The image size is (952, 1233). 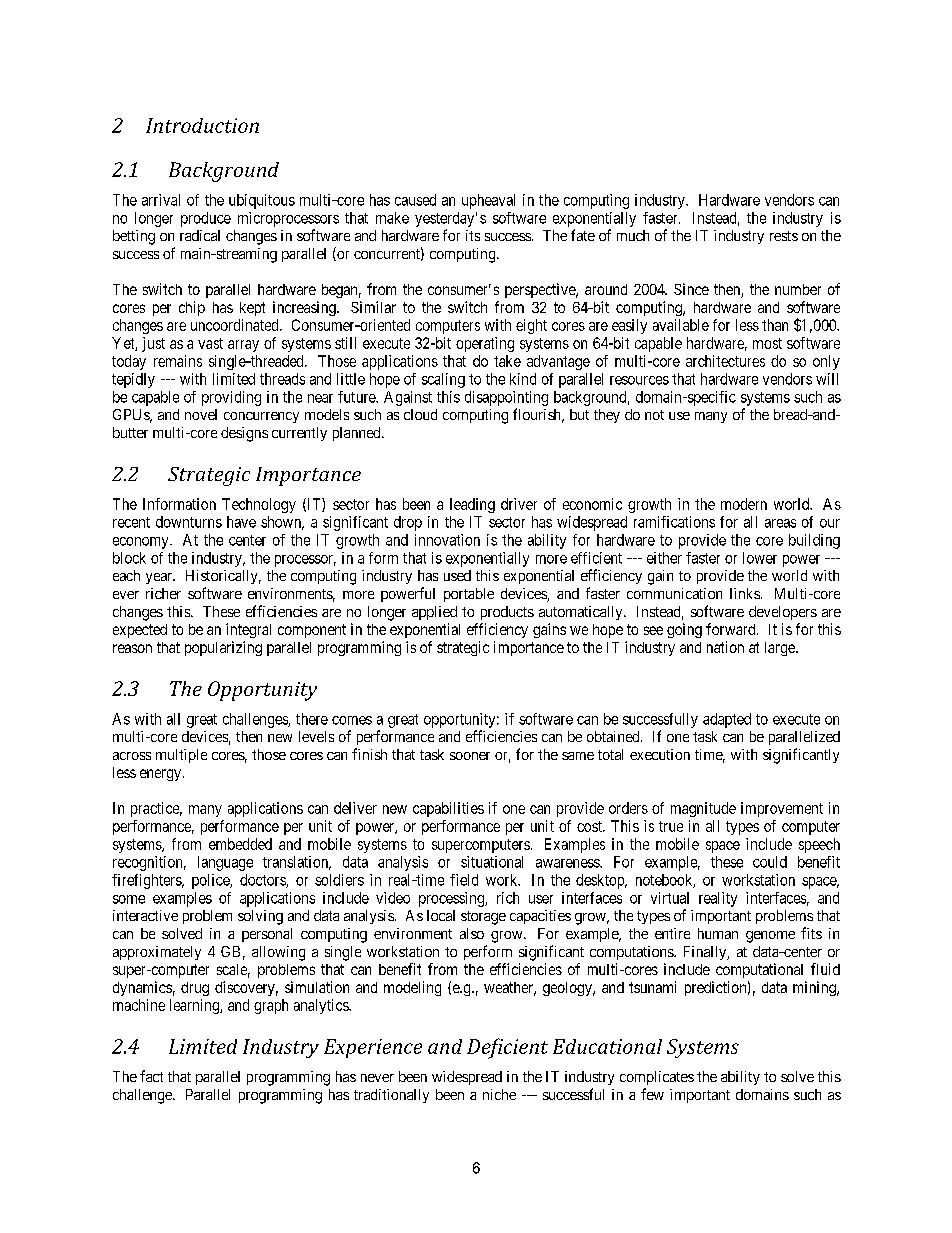 What do you see at coordinates (151, 1076) in the screenshot?
I see `fact` at bounding box center [151, 1076].
